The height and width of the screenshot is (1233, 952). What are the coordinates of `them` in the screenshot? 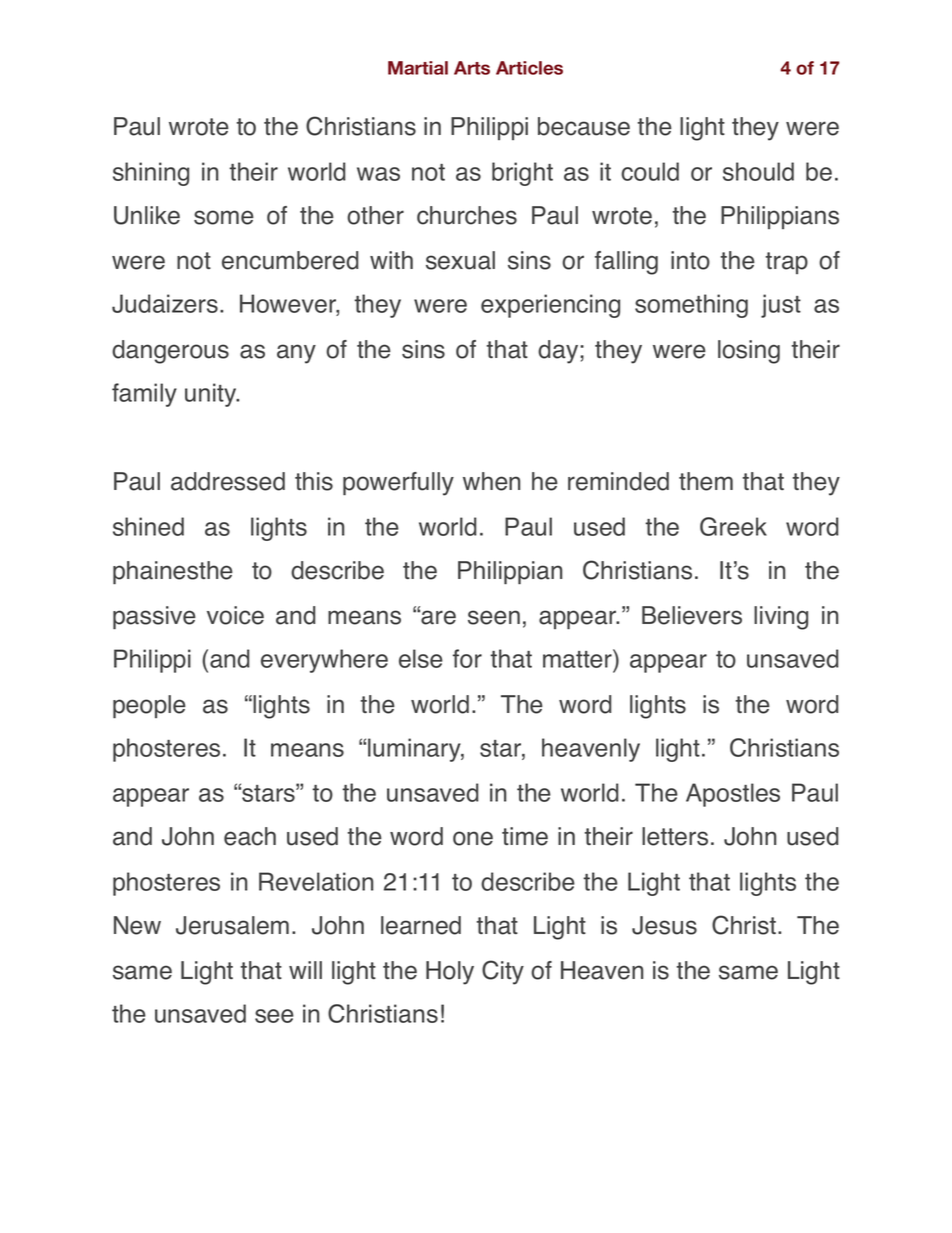 It's located at (706, 481).
